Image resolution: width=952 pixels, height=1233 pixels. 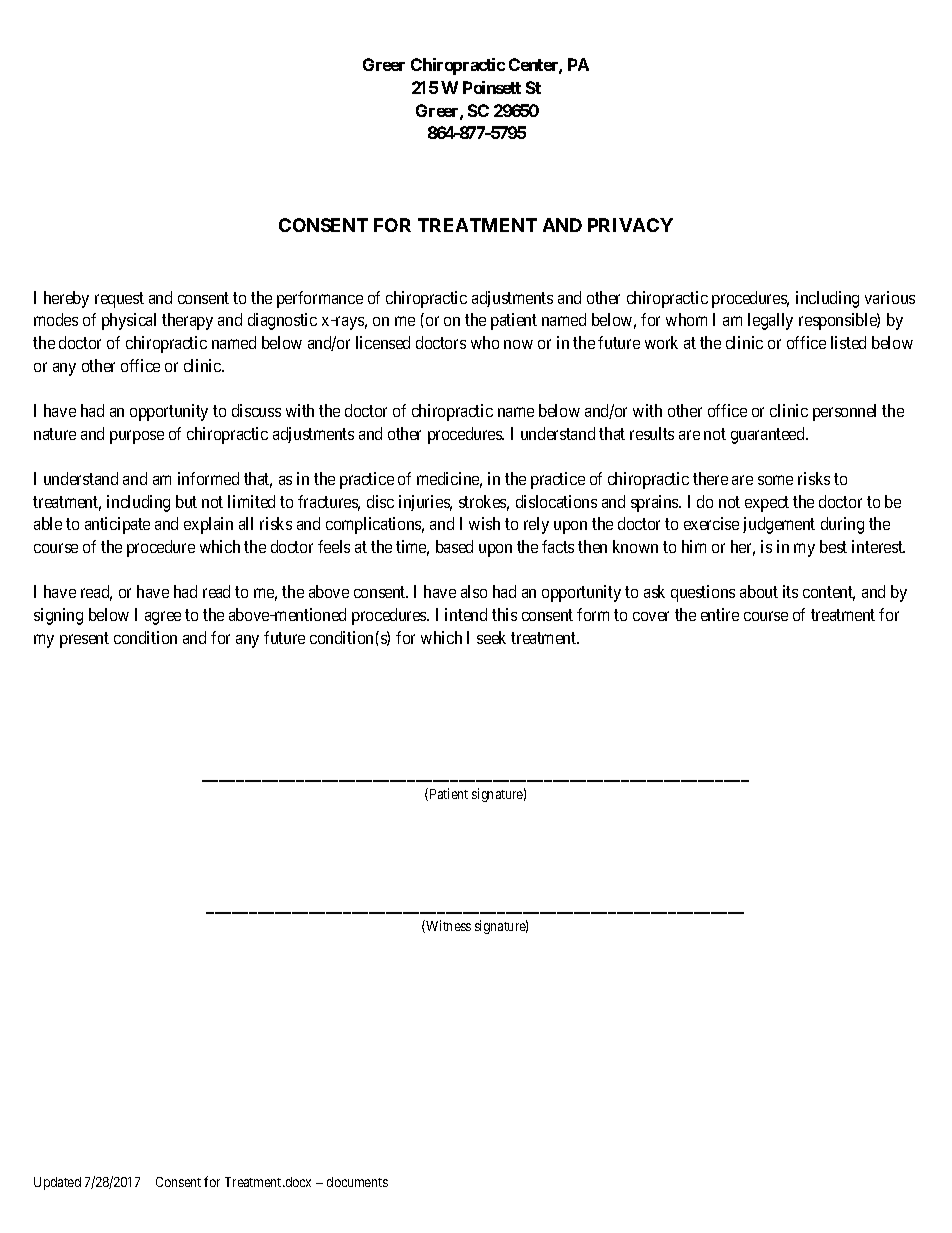 I want to click on anticipate, so click(x=117, y=525).
